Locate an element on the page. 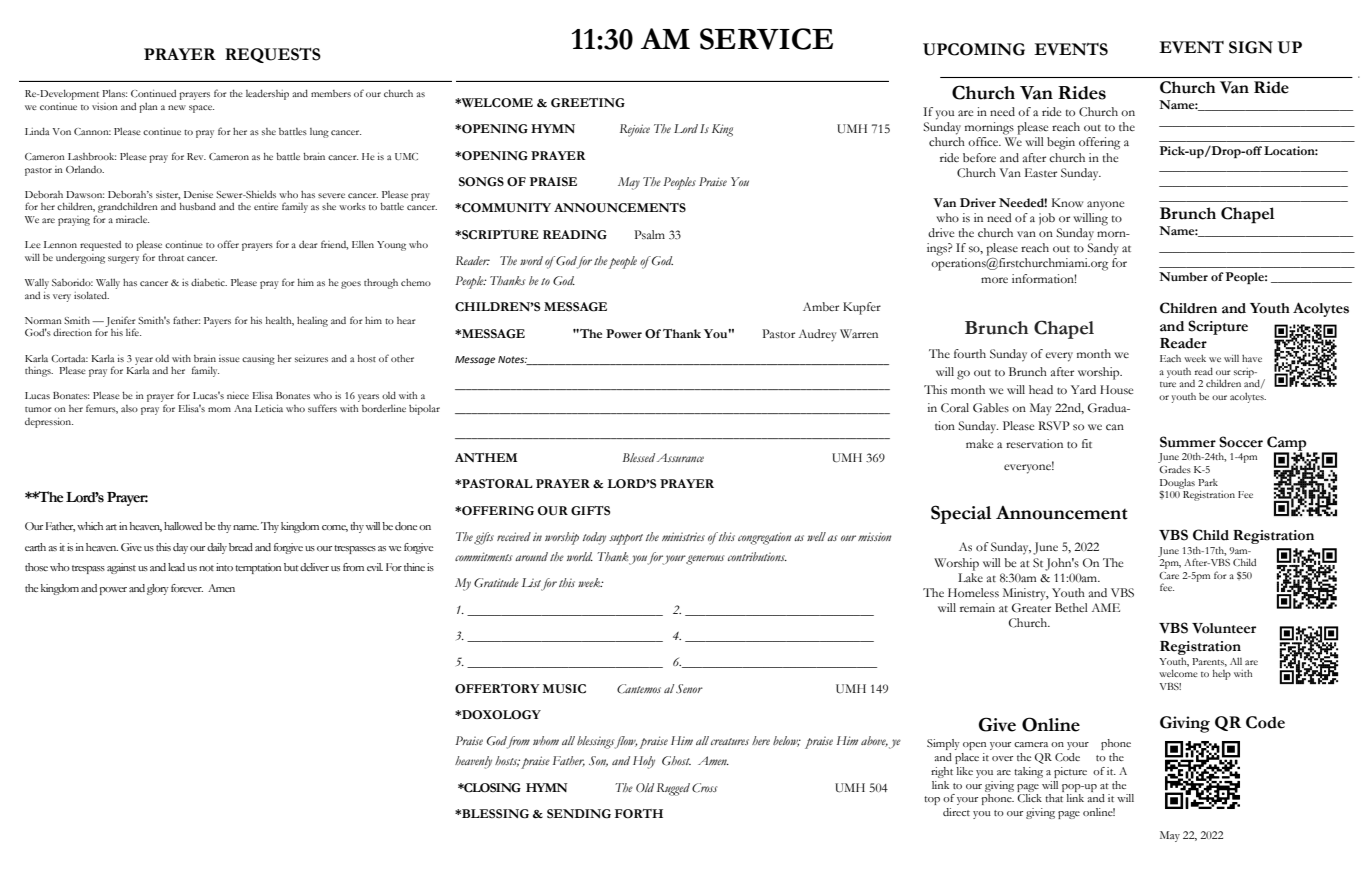  glory is located at coordinates (158, 589).
